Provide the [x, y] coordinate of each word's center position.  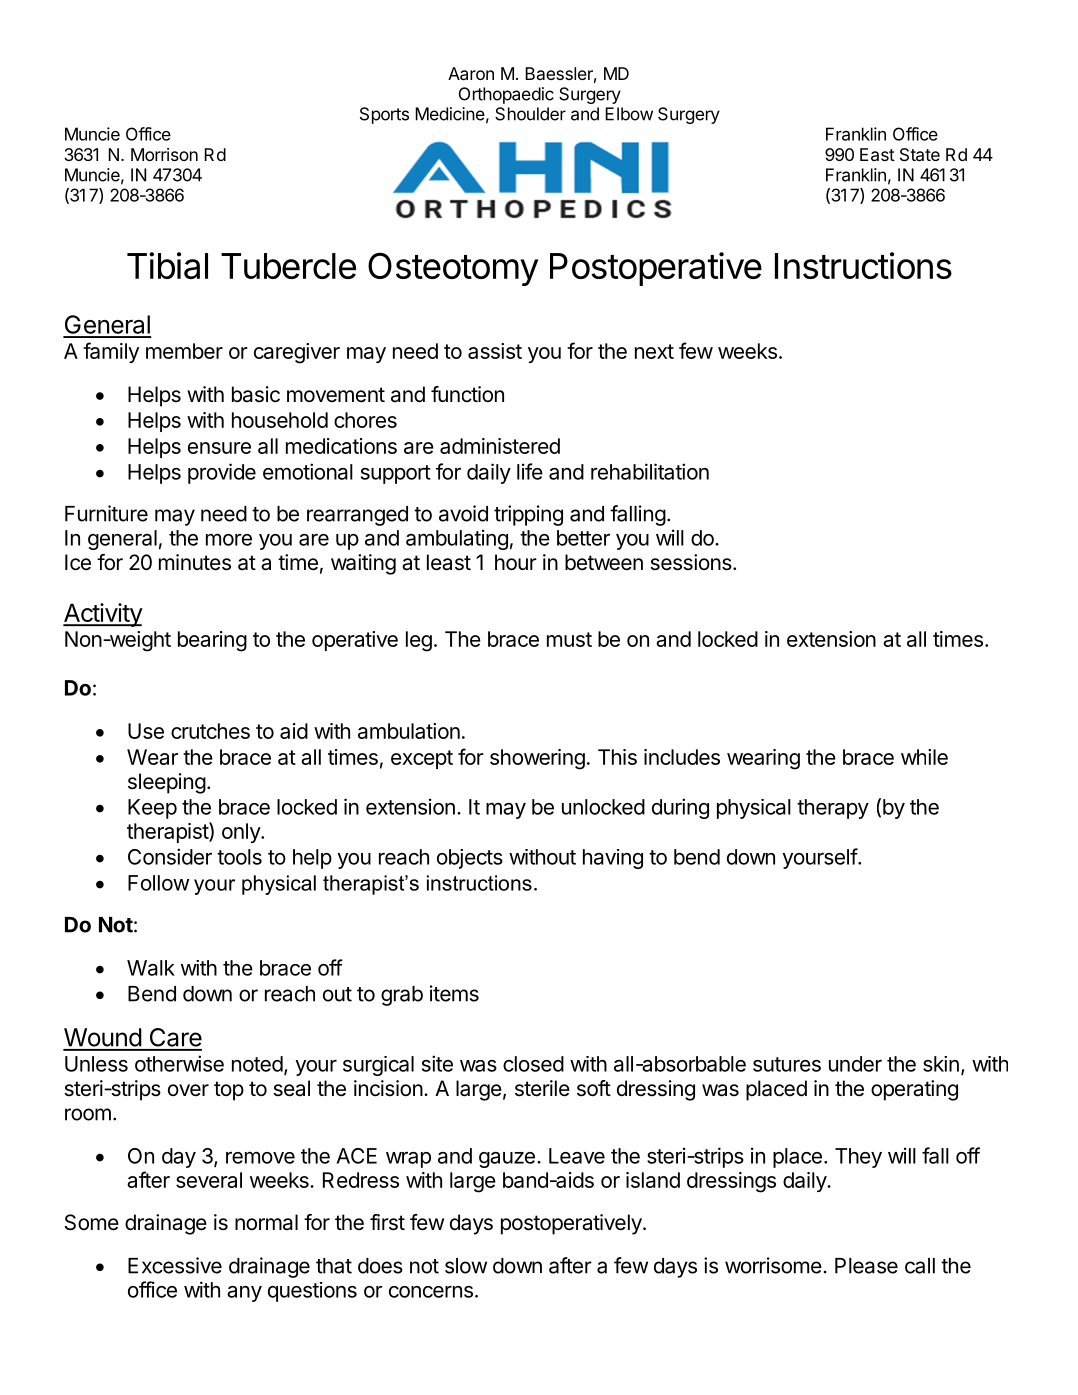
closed [533, 1064]
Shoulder [530, 114]
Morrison [164, 154]
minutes [195, 562]
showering [537, 759]
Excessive [175, 1265]
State [920, 154]
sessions [692, 562]
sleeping [167, 783]
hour [516, 562]
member [184, 351]
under [855, 1064]
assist [495, 351]
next [654, 351]
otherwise [179, 1063]
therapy [833, 809]
